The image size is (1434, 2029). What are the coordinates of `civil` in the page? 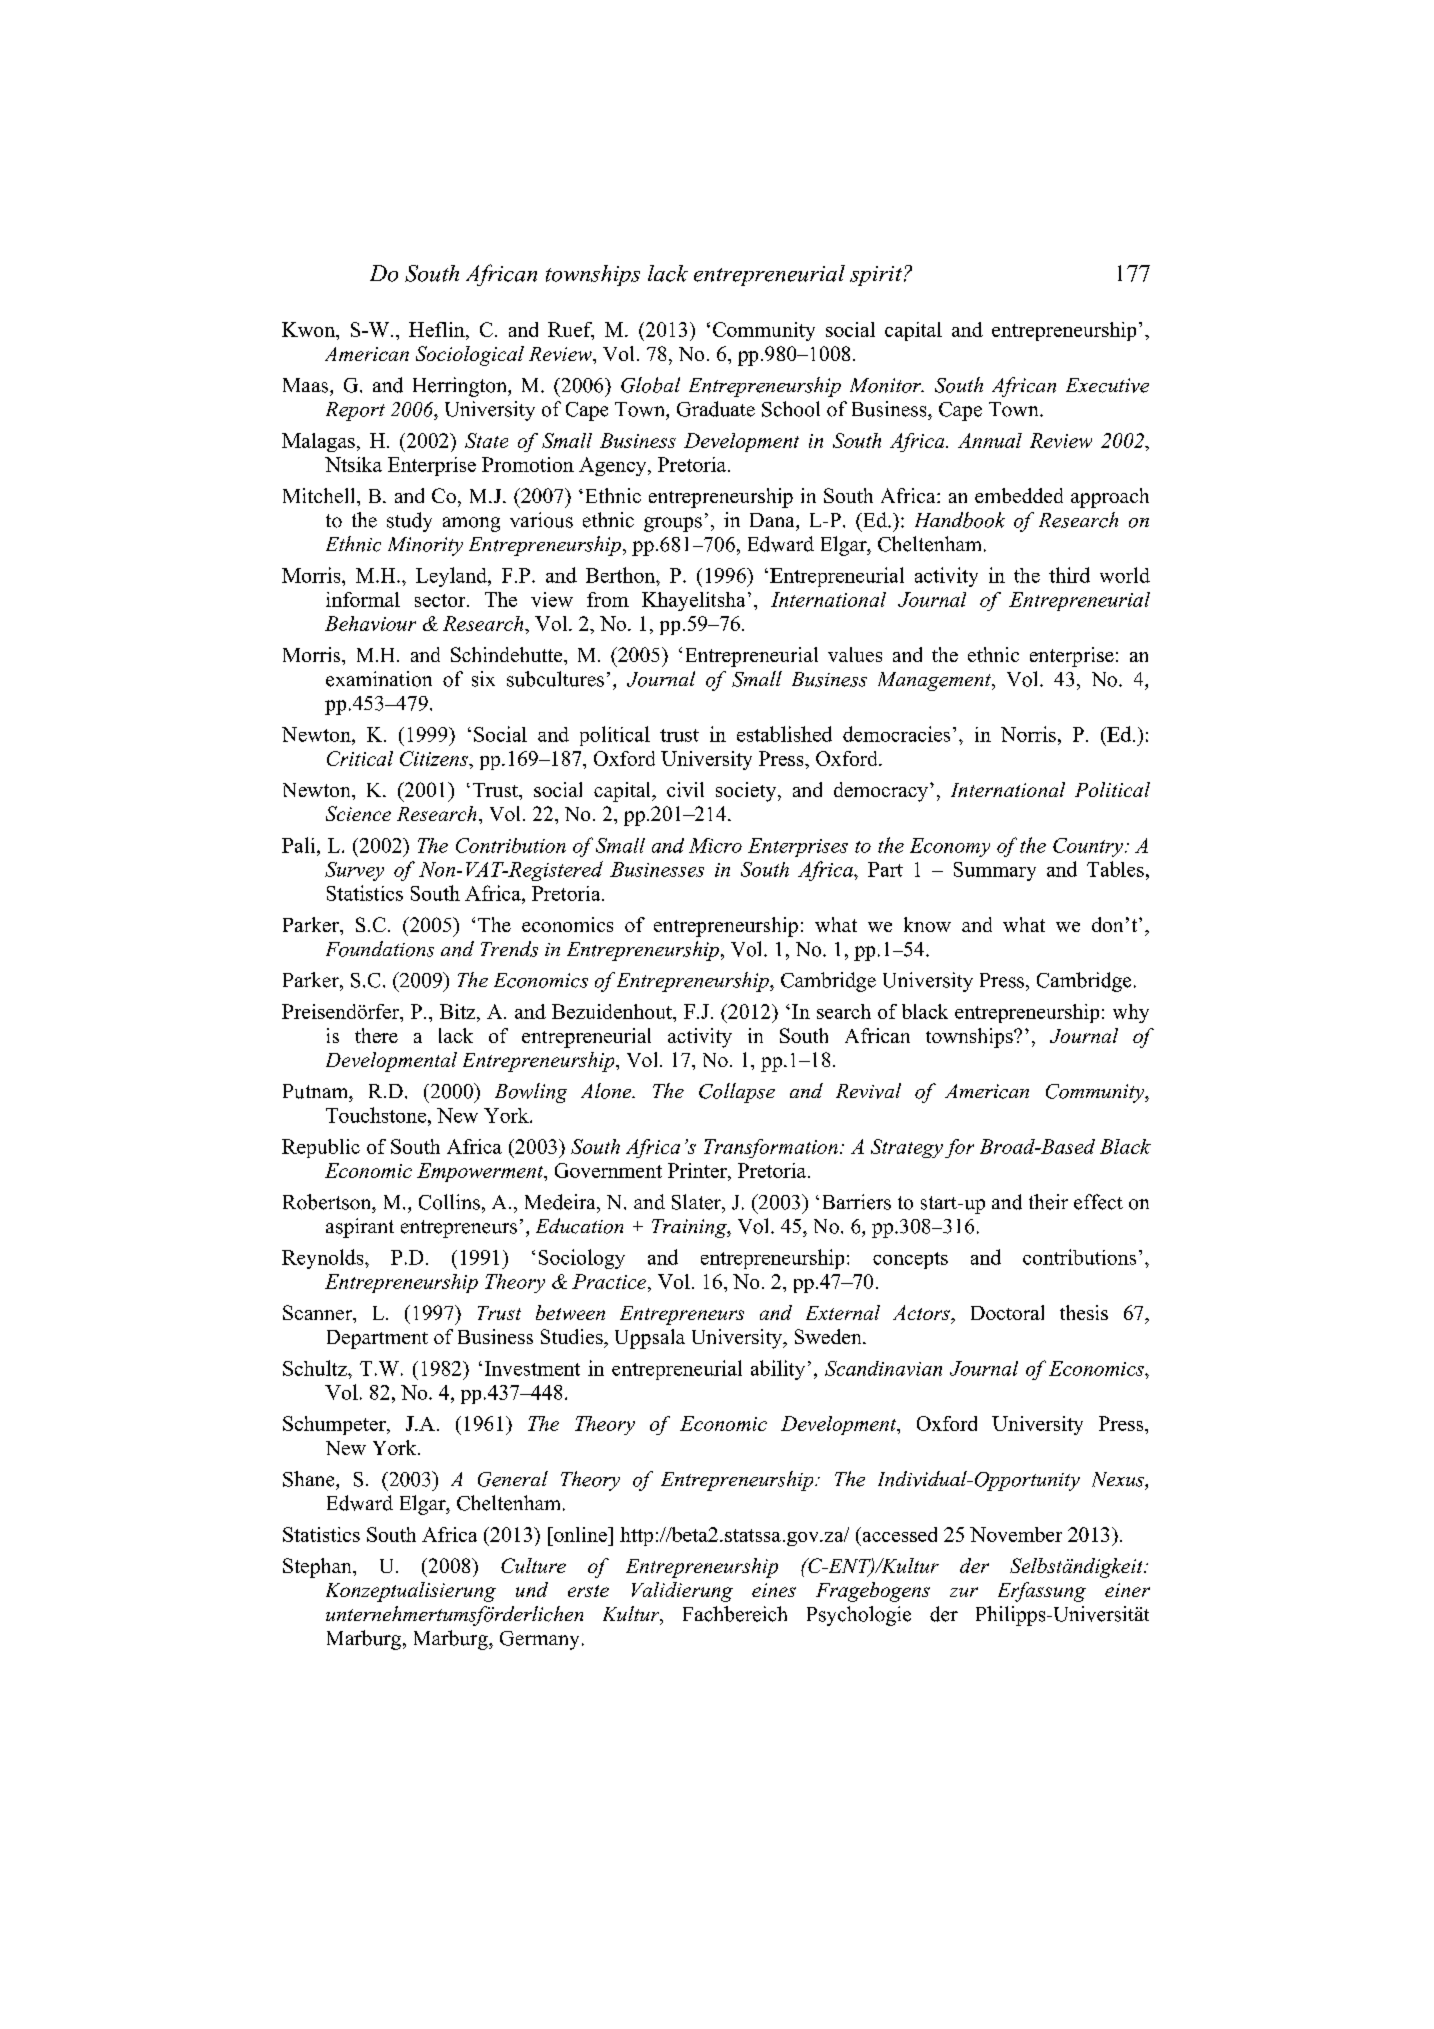 It's located at (685, 789).
